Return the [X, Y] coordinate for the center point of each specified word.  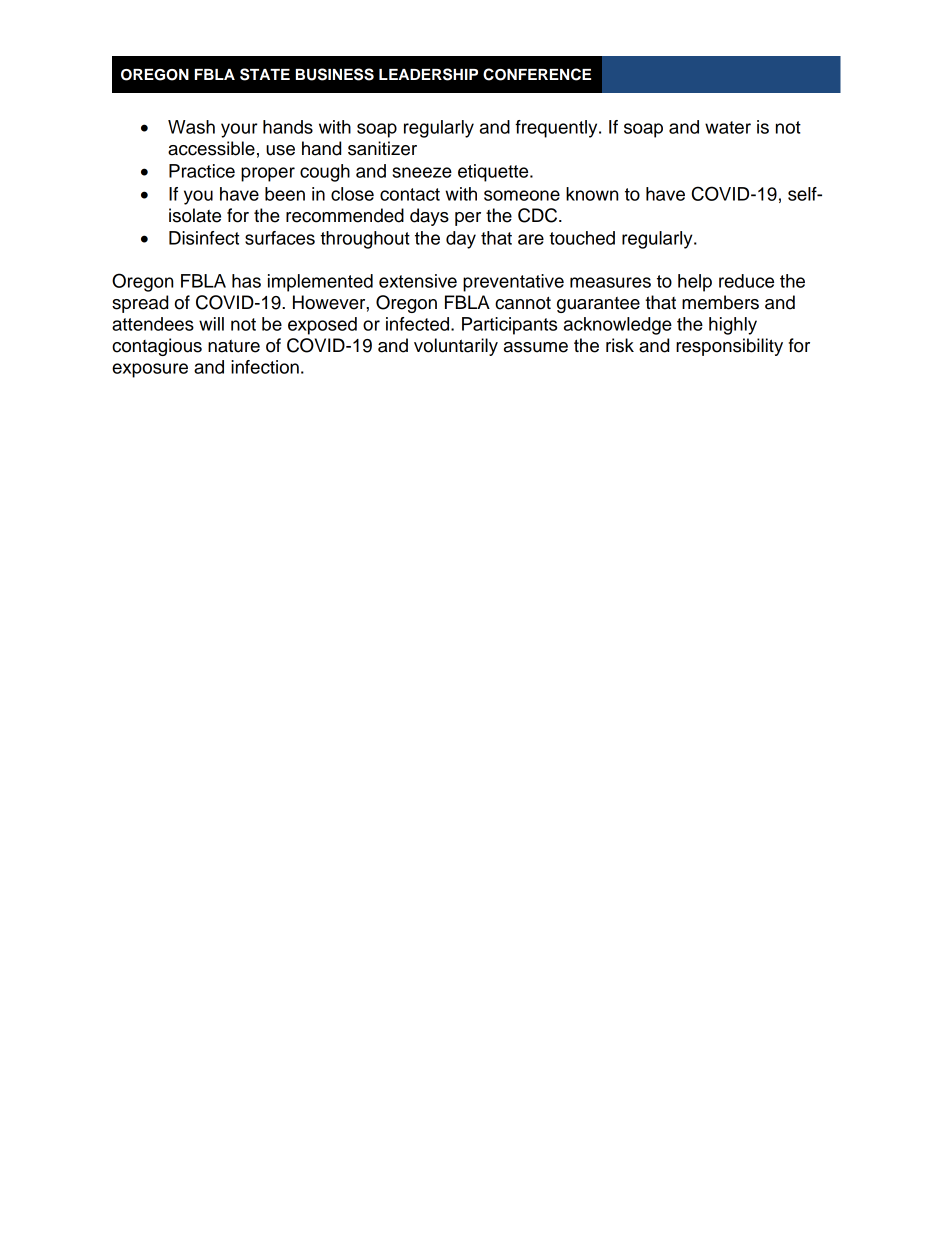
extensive [418, 281]
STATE [265, 74]
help [695, 283]
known [592, 194]
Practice [202, 171]
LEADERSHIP [428, 74]
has [246, 281]
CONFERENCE [537, 74]
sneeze [422, 172]
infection [265, 367]
